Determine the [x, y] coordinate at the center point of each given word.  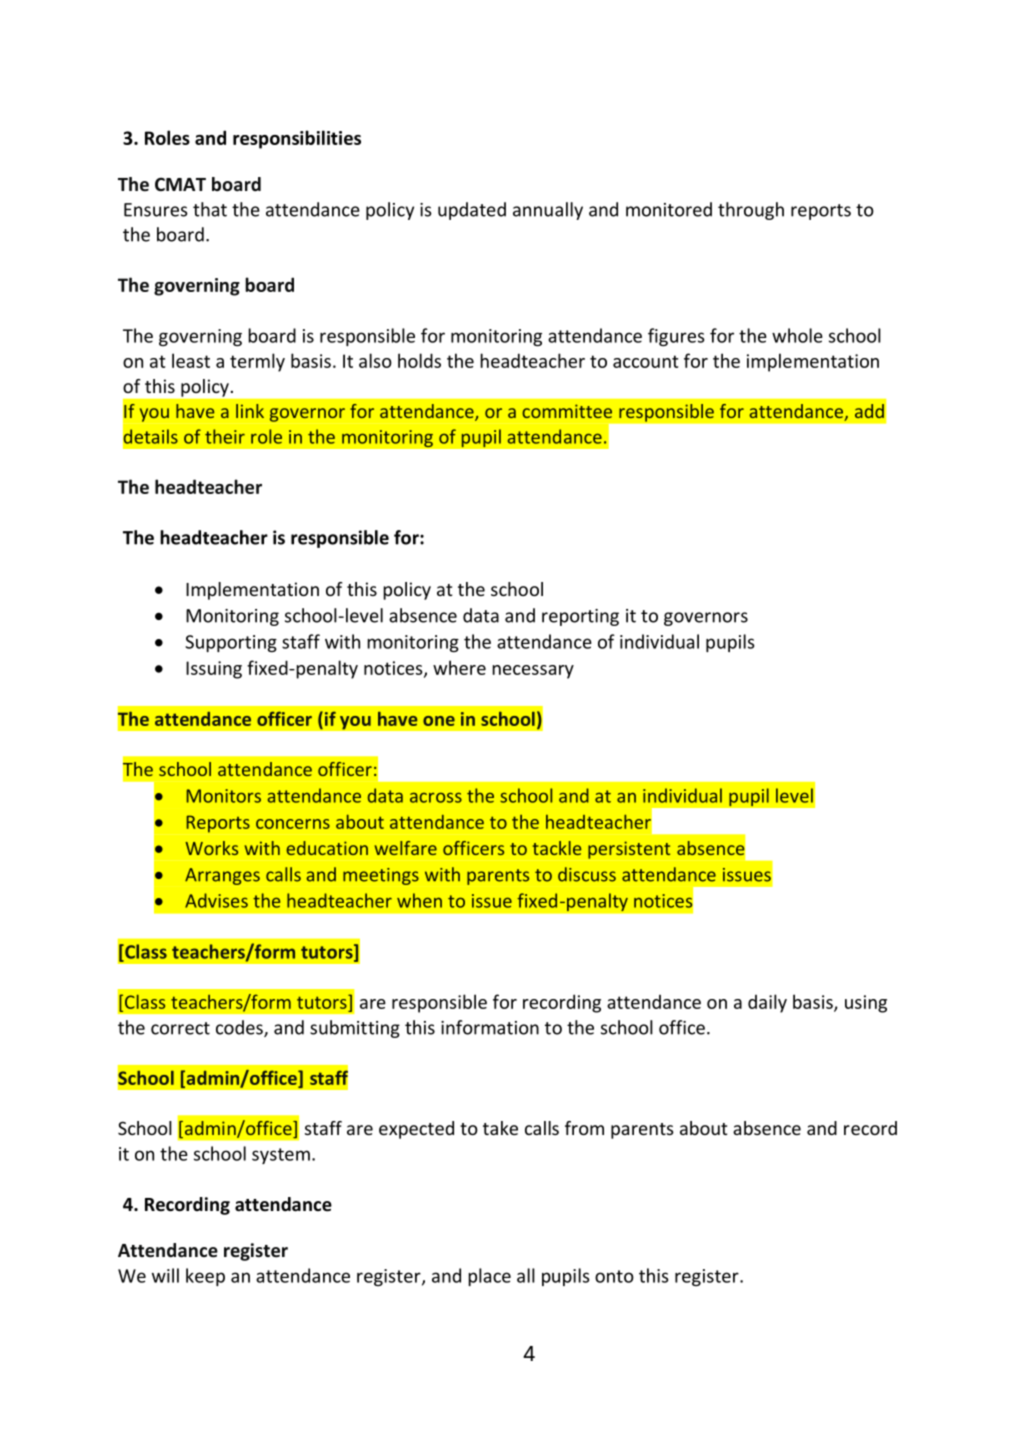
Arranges [222, 876]
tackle [557, 848]
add [869, 411]
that [210, 209]
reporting [580, 617]
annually [548, 211]
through [751, 211]
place [489, 1277]
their [225, 436]
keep [205, 1277]
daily [767, 1003]
